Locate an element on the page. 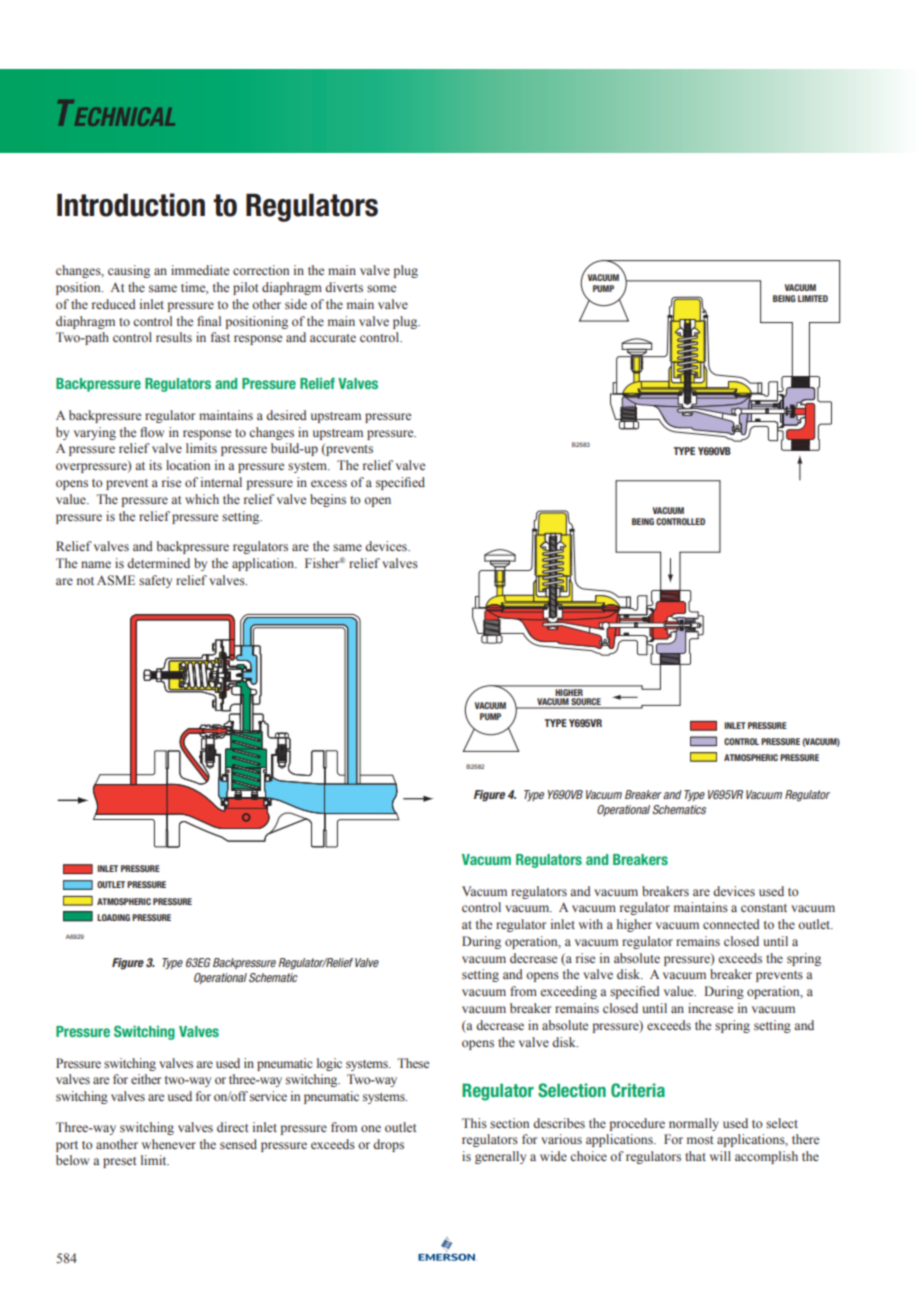 The height and width of the document is (1308, 924). begins is located at coordinates (328, 500).
